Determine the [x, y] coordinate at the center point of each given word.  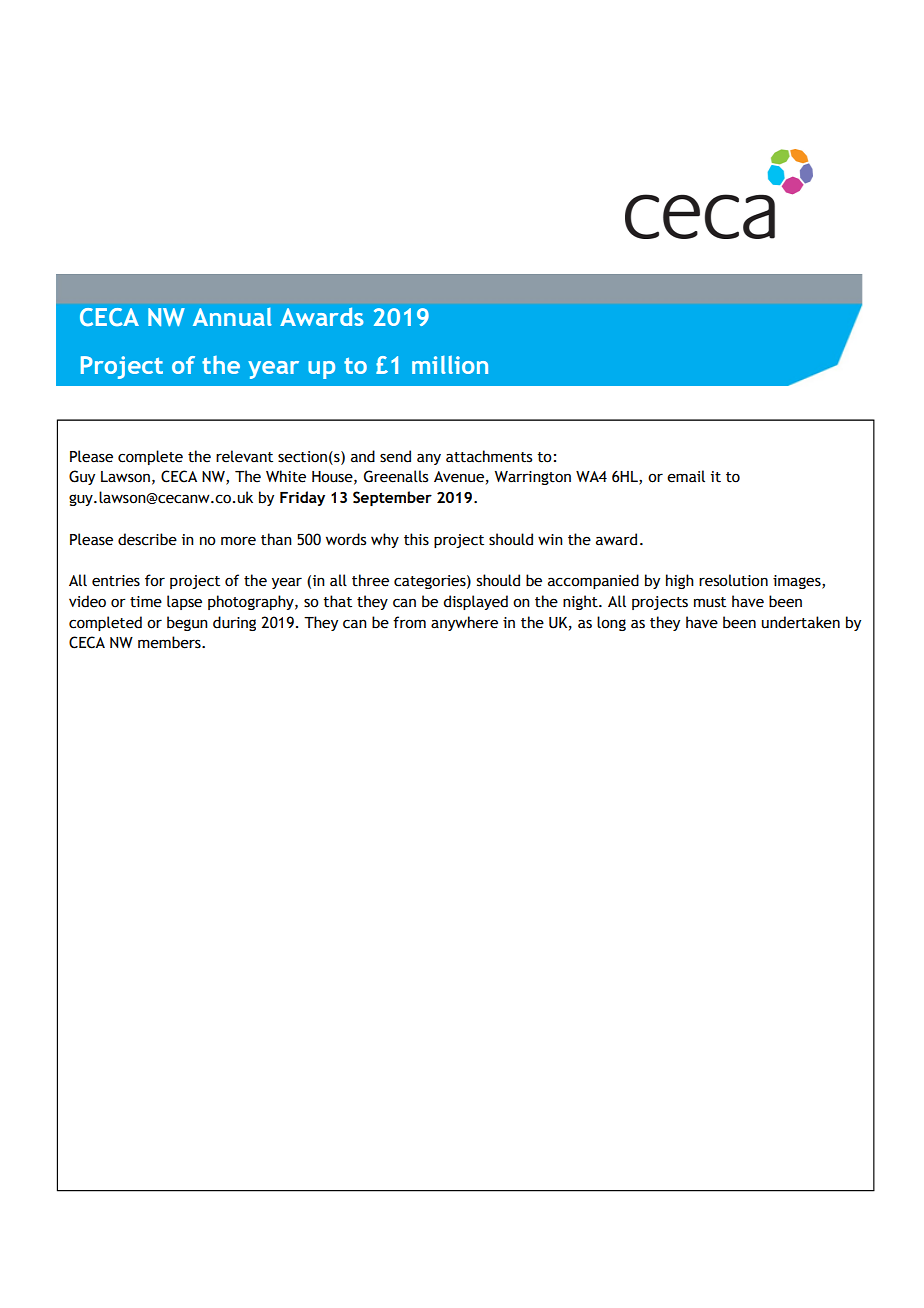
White [286, 476]
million [450, 365]
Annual [232, 317]
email [686, 476]
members [170, 642]
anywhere [464, 623]
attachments [489, 456]
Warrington [533, 478]
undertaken [801, 622]
